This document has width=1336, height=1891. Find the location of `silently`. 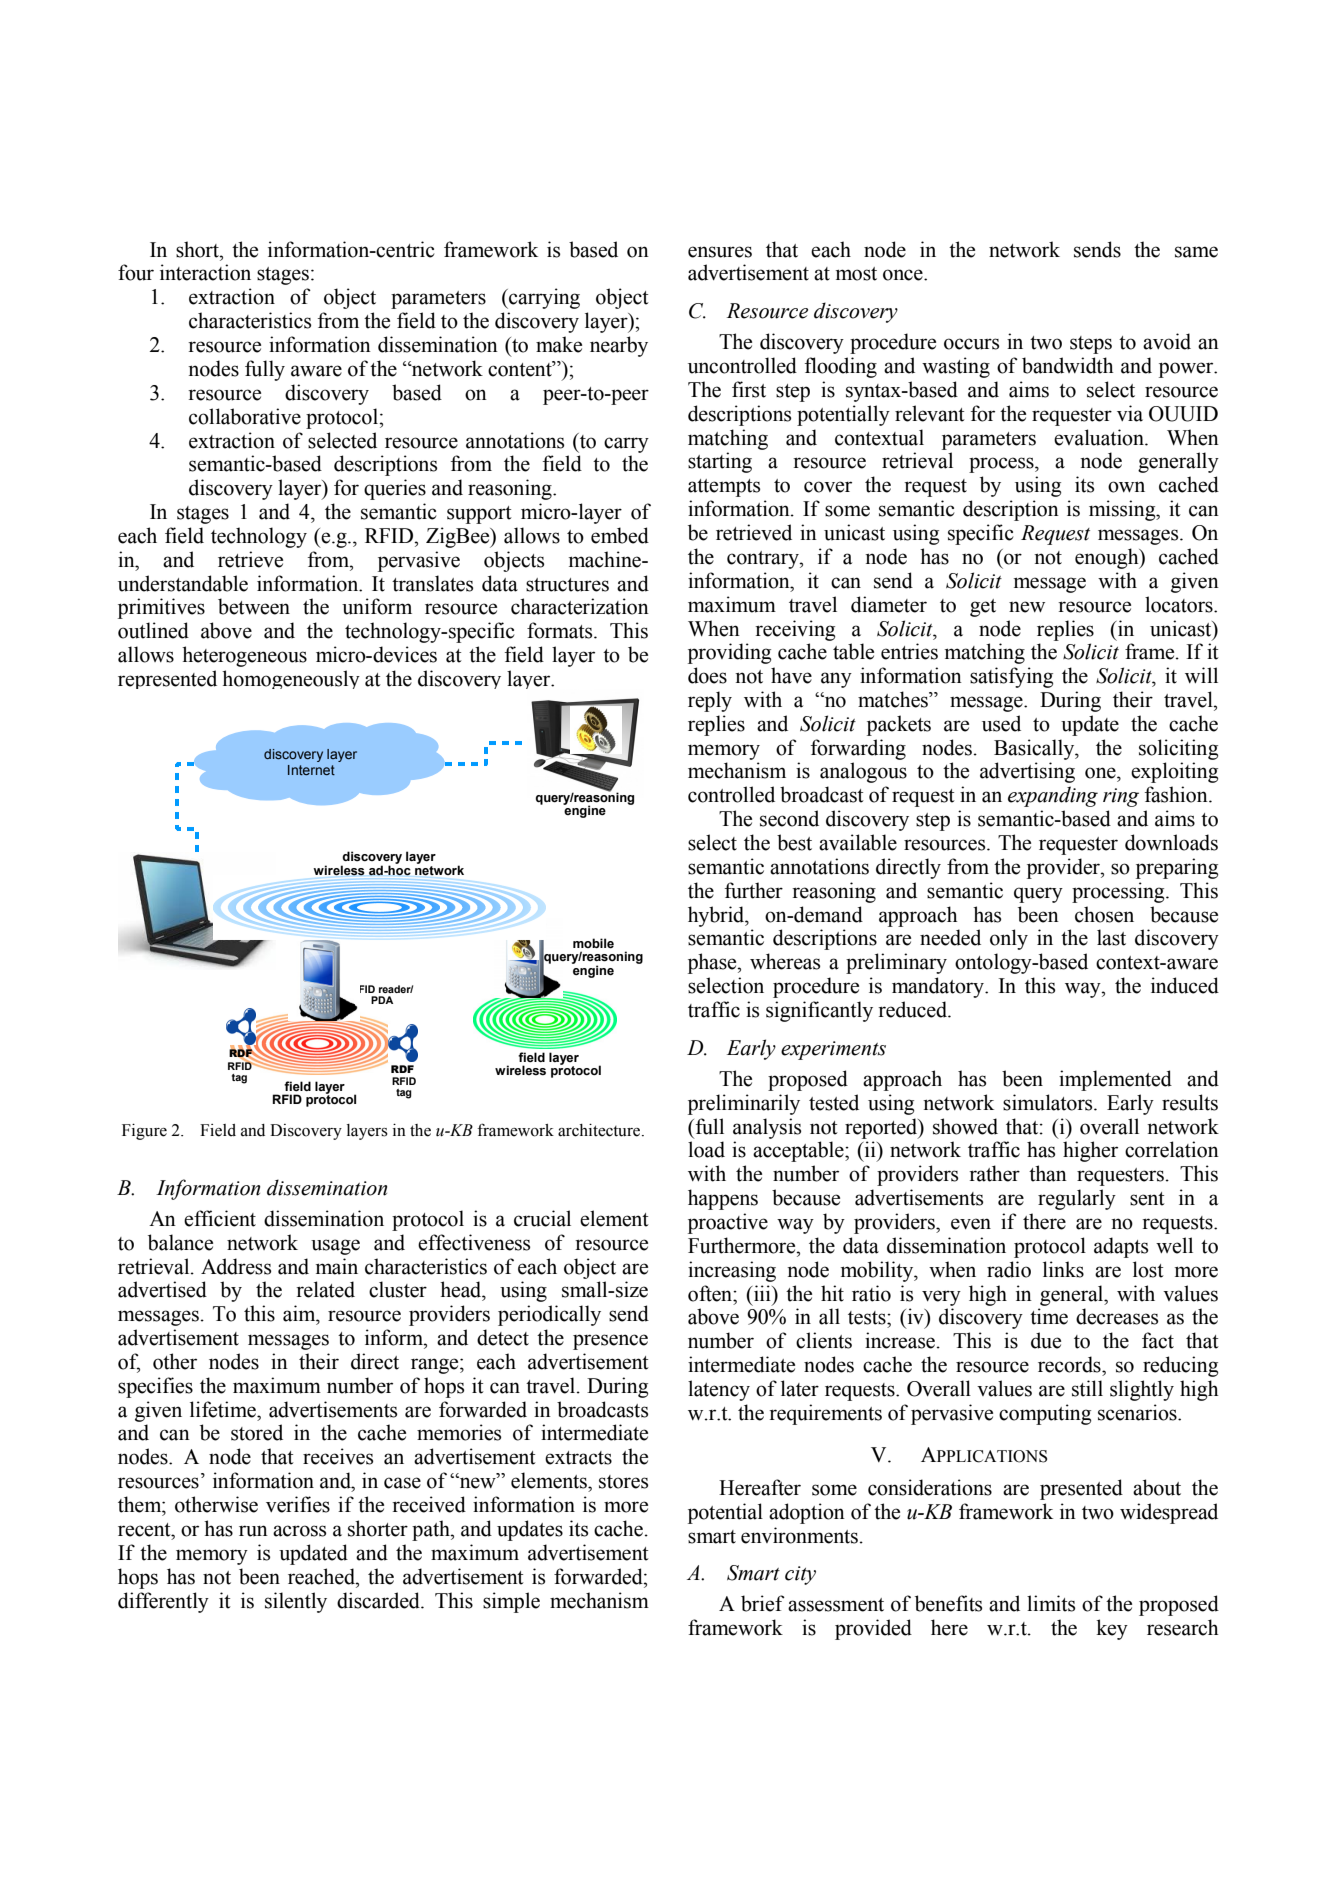

silently is located at coordinates (296, 1602).
